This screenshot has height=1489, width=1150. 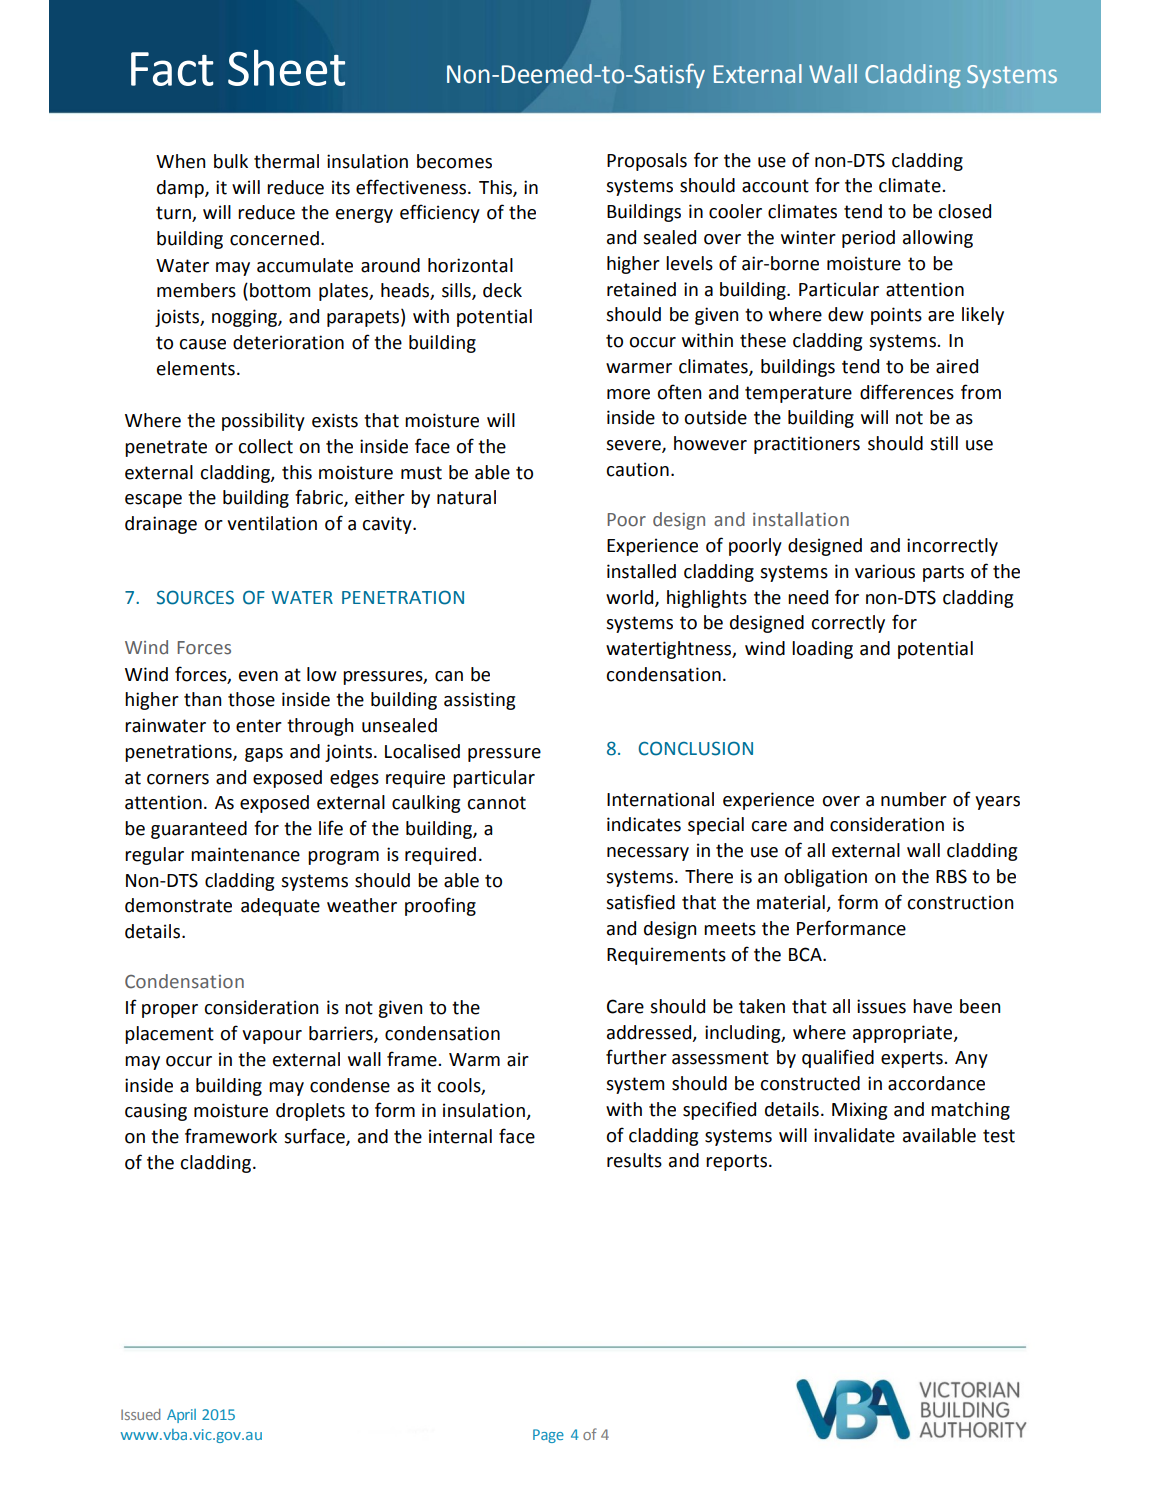 What do you see at coordinates (964, 211) in the screenshot?
I see `closed` at bounding box center [964, 211].
